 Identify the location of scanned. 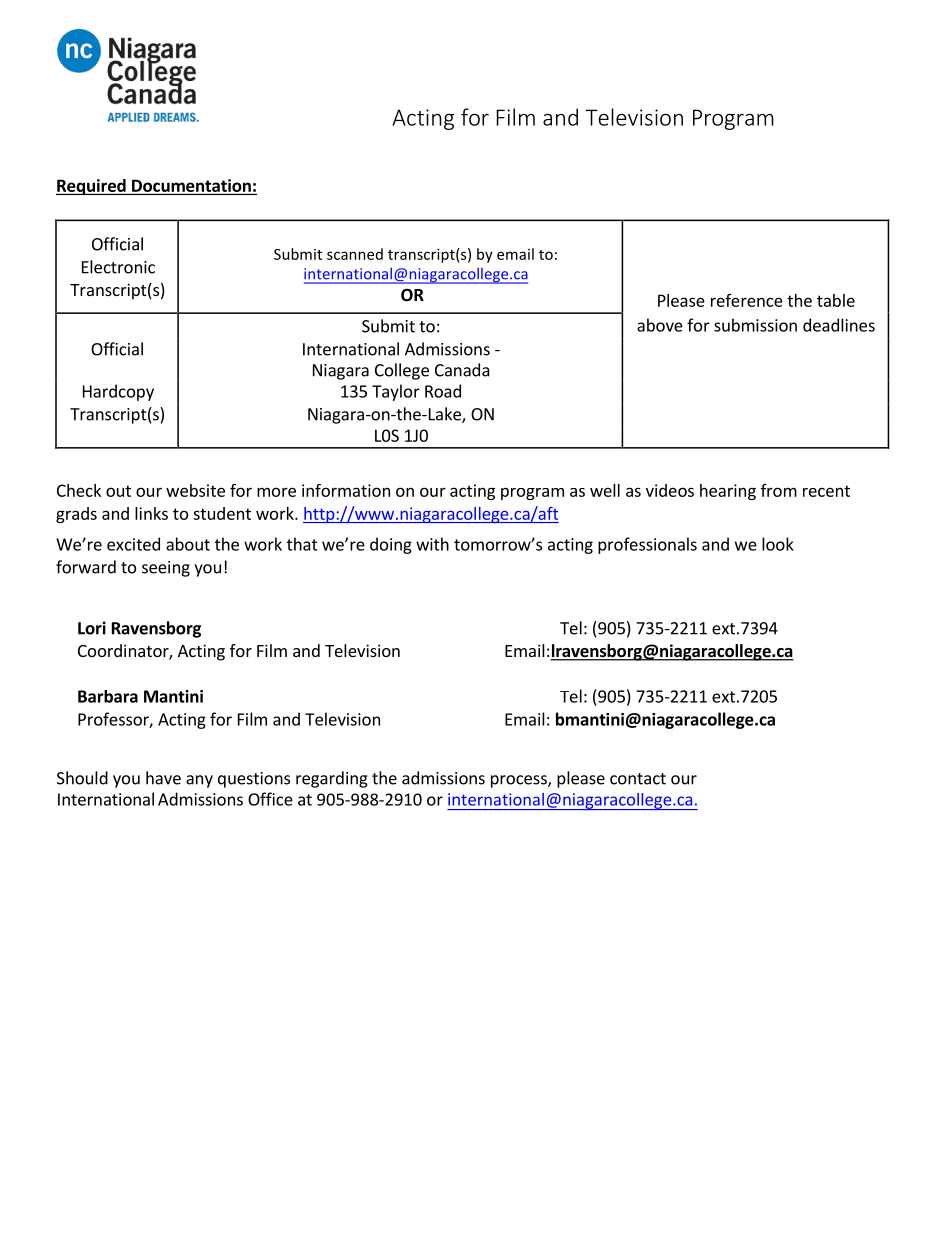
(355, 254).
